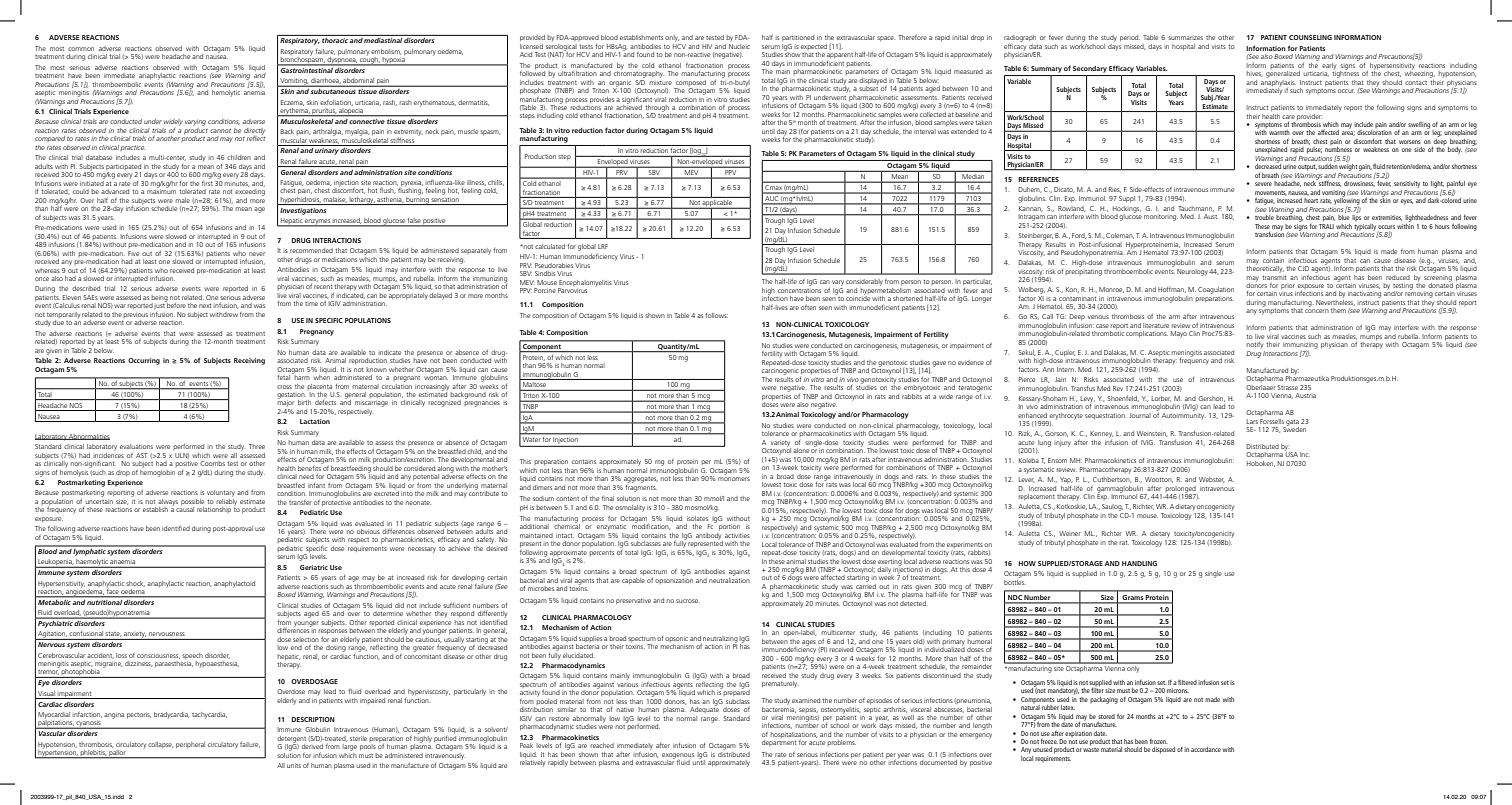 The image size is (1512, 805). Describe the element at coordinates (779, 743) in the document. I see `department` at that location.
